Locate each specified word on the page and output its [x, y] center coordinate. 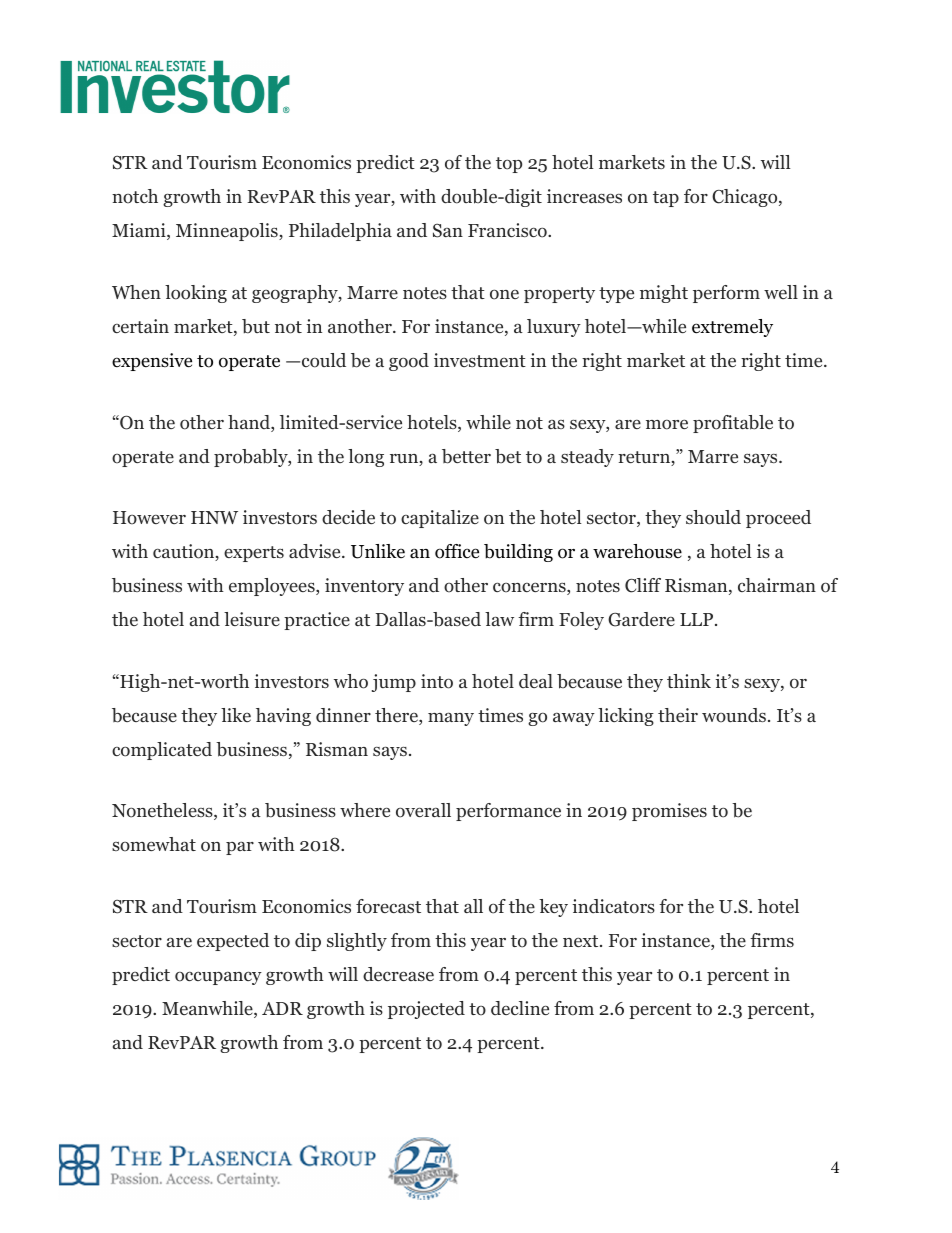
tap [666, 199]
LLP [696, 619]
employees [273, 587]
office [457, 551]
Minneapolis [228, 232]
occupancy [218, 978]
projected [426, 1010]
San [448, 231]
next [582, 941]
